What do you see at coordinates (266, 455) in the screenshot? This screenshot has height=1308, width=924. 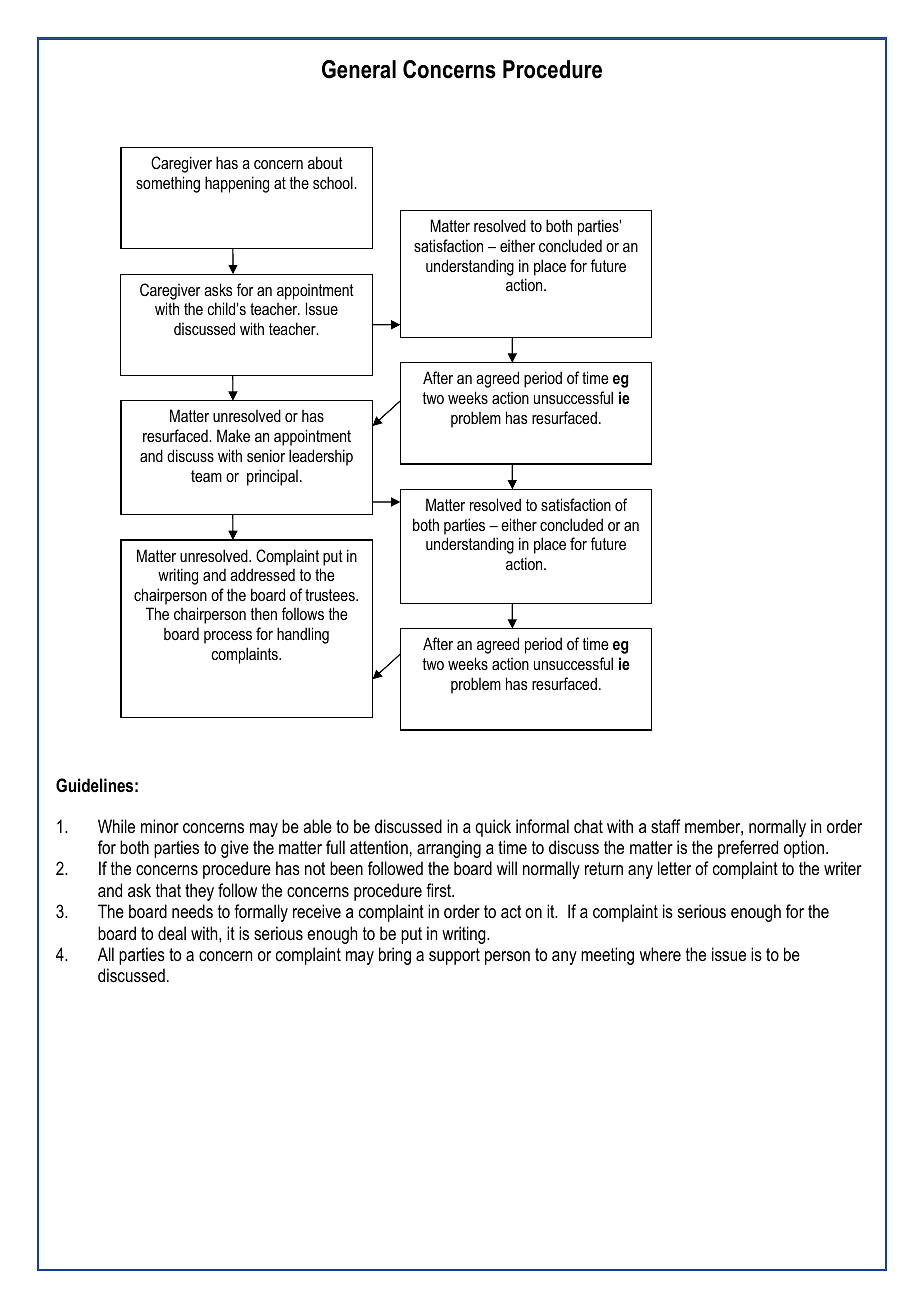 I see `senior` at bounding box center [266, 455].
